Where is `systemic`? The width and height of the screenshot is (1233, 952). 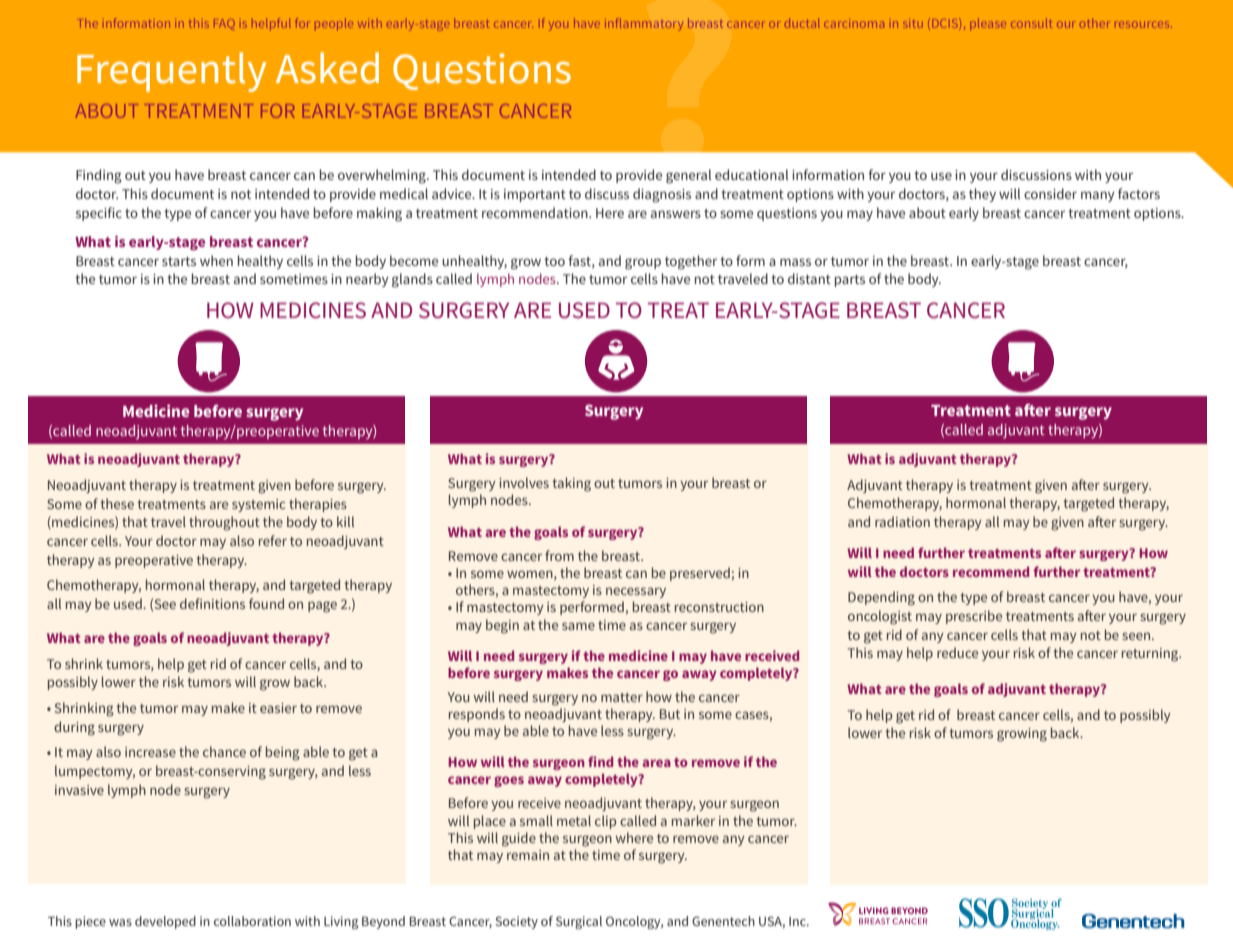
systemic is located at coordinates (258, 505).
